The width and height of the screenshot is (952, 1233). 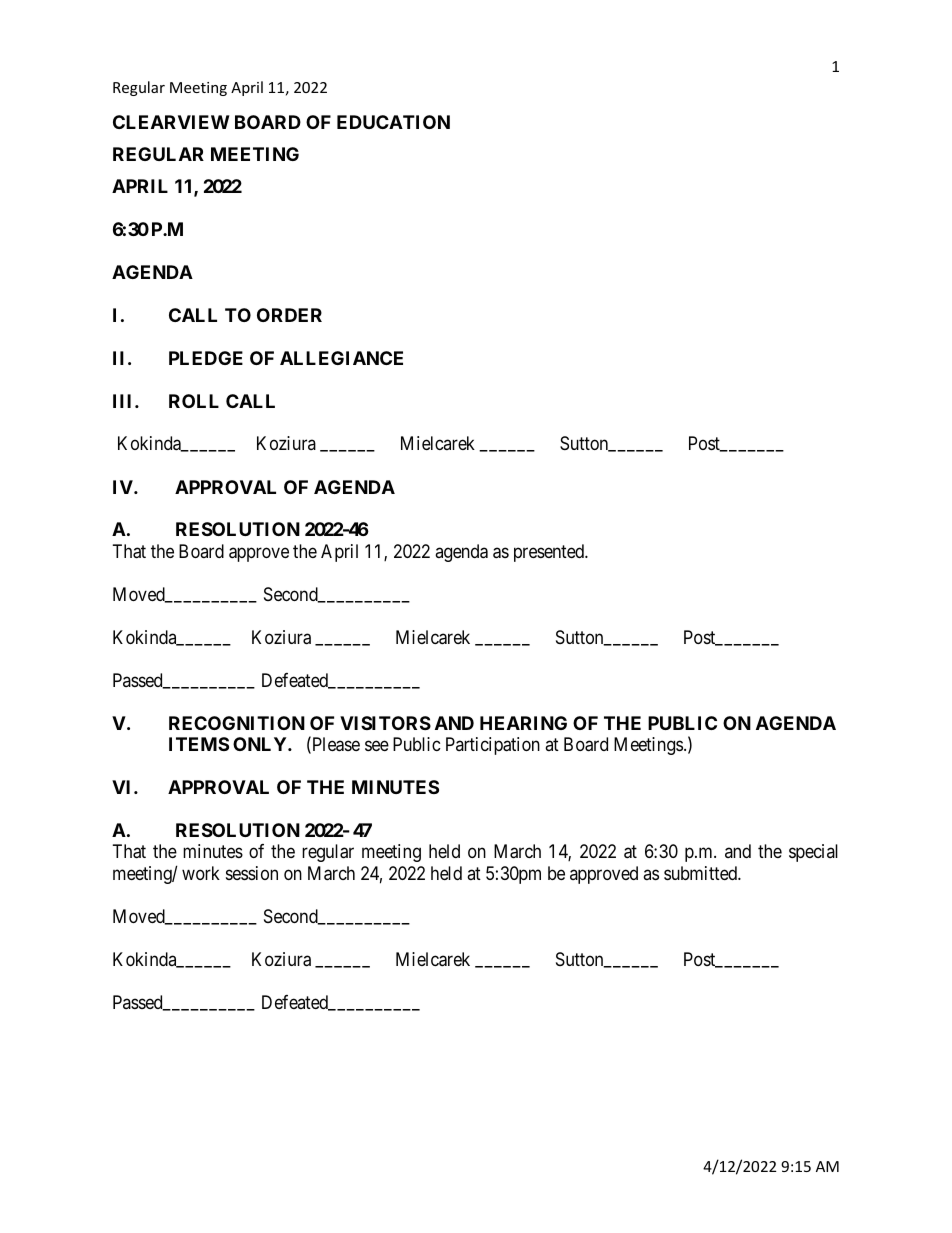 I want to click on session, so click(x=252, y=873).
